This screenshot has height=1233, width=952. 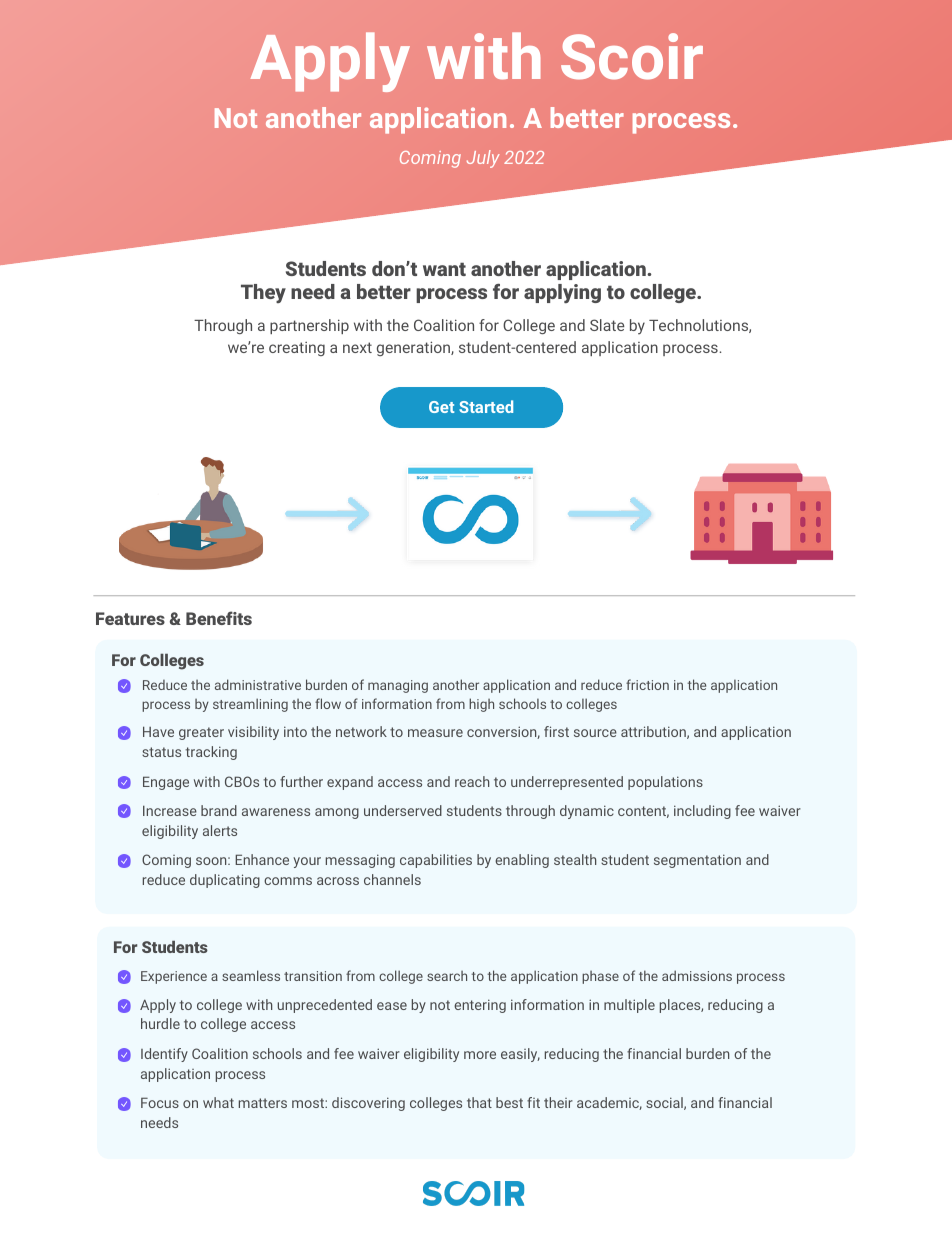 I want to click on their, so click(x=558, y=1102).
